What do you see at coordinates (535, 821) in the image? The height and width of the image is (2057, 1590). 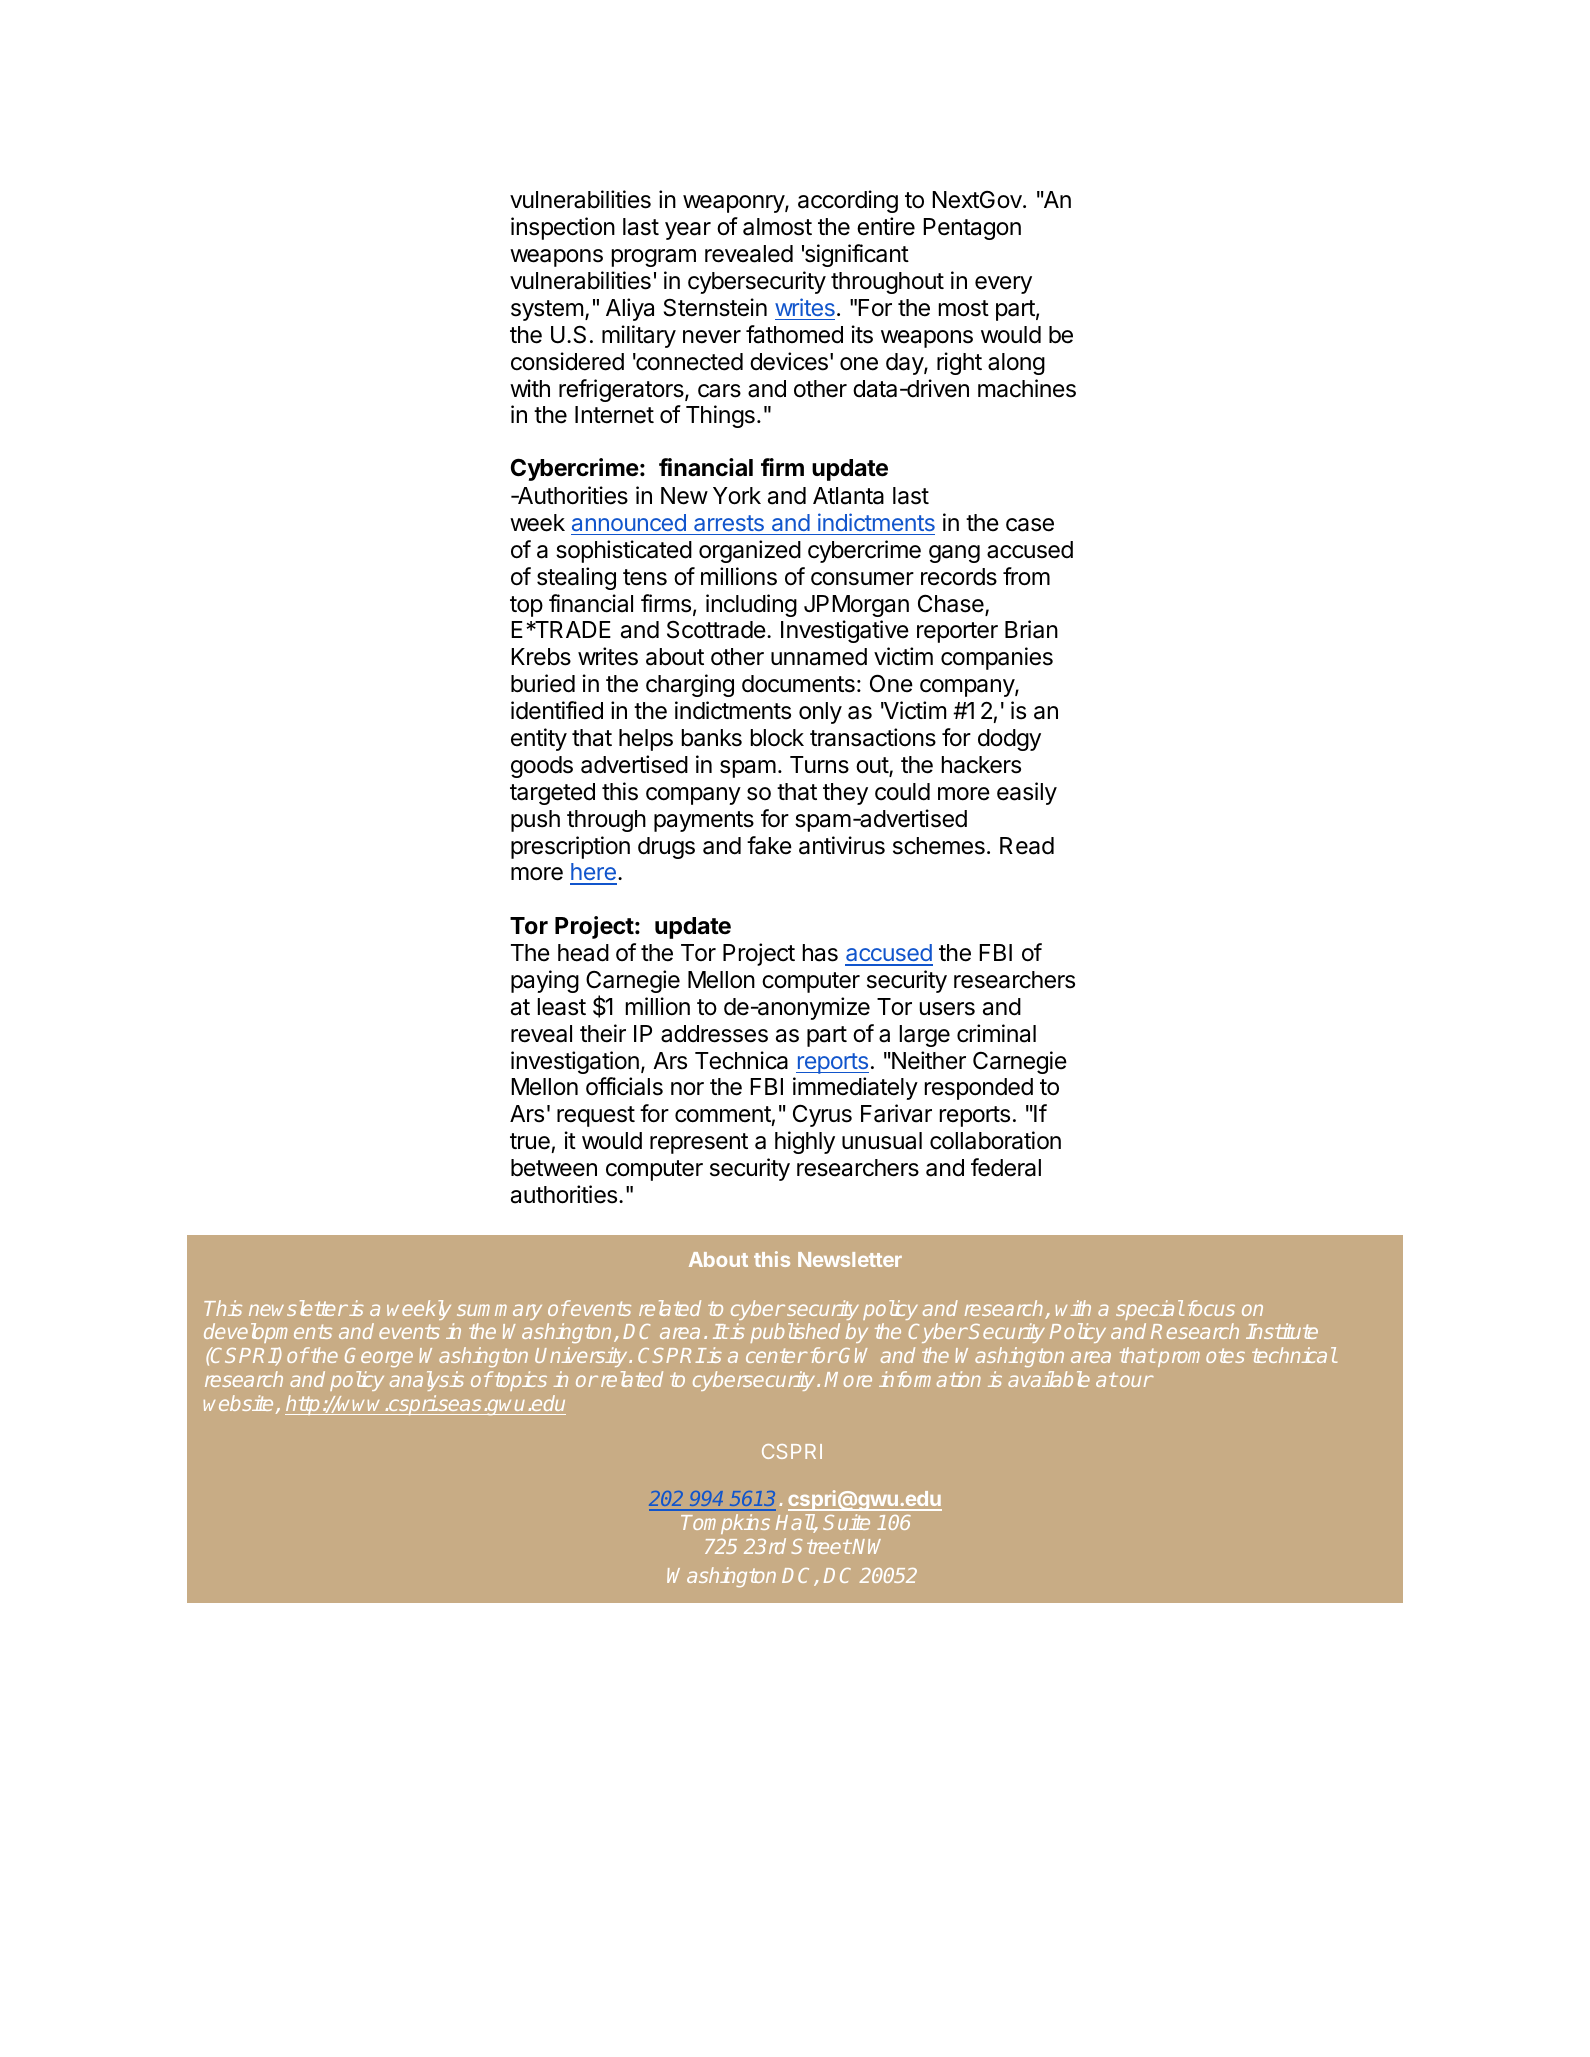 I see `push` at bounding box center [535, 821].
